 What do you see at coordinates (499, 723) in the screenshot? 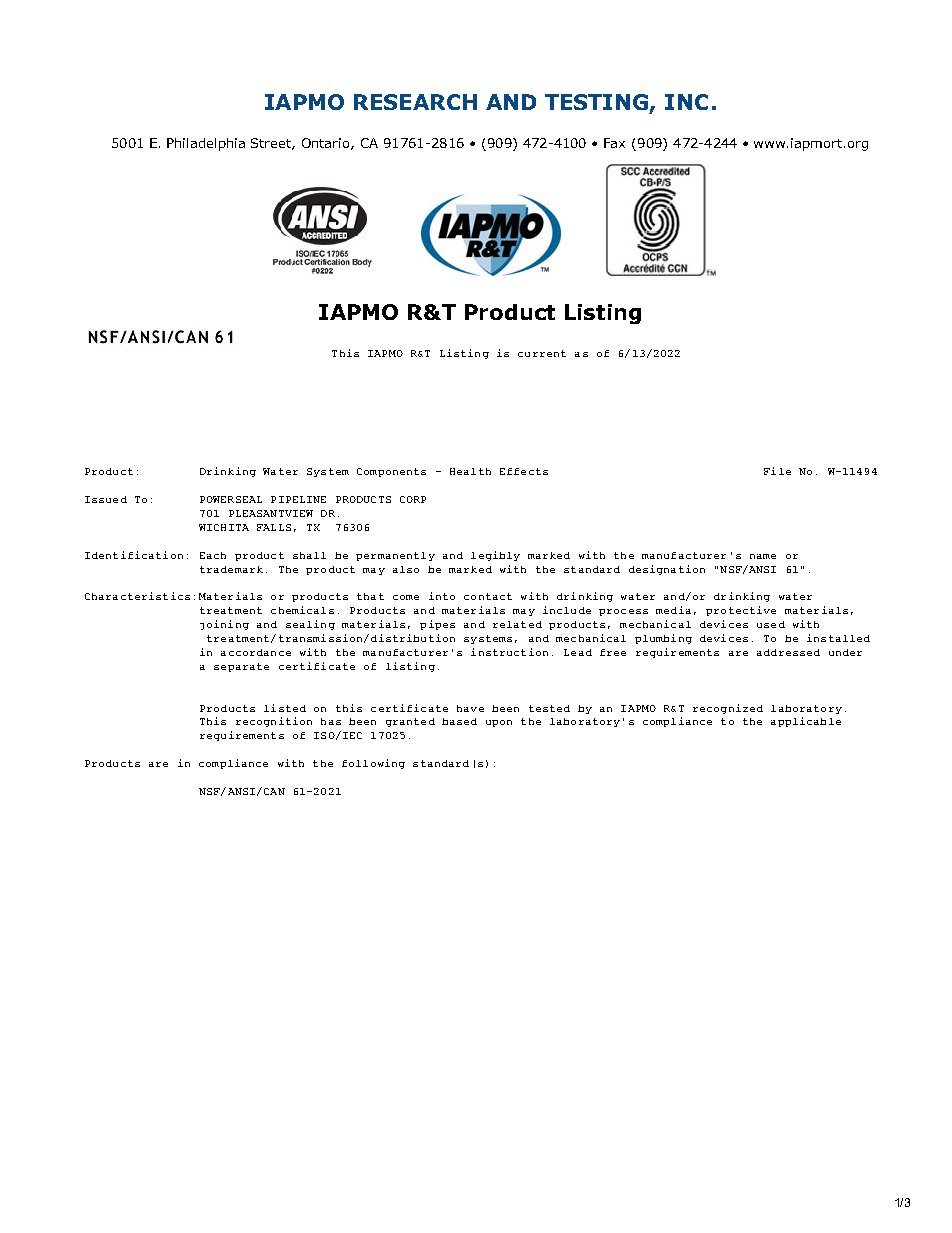
I see `upon` at bounding box center [499, 723].
